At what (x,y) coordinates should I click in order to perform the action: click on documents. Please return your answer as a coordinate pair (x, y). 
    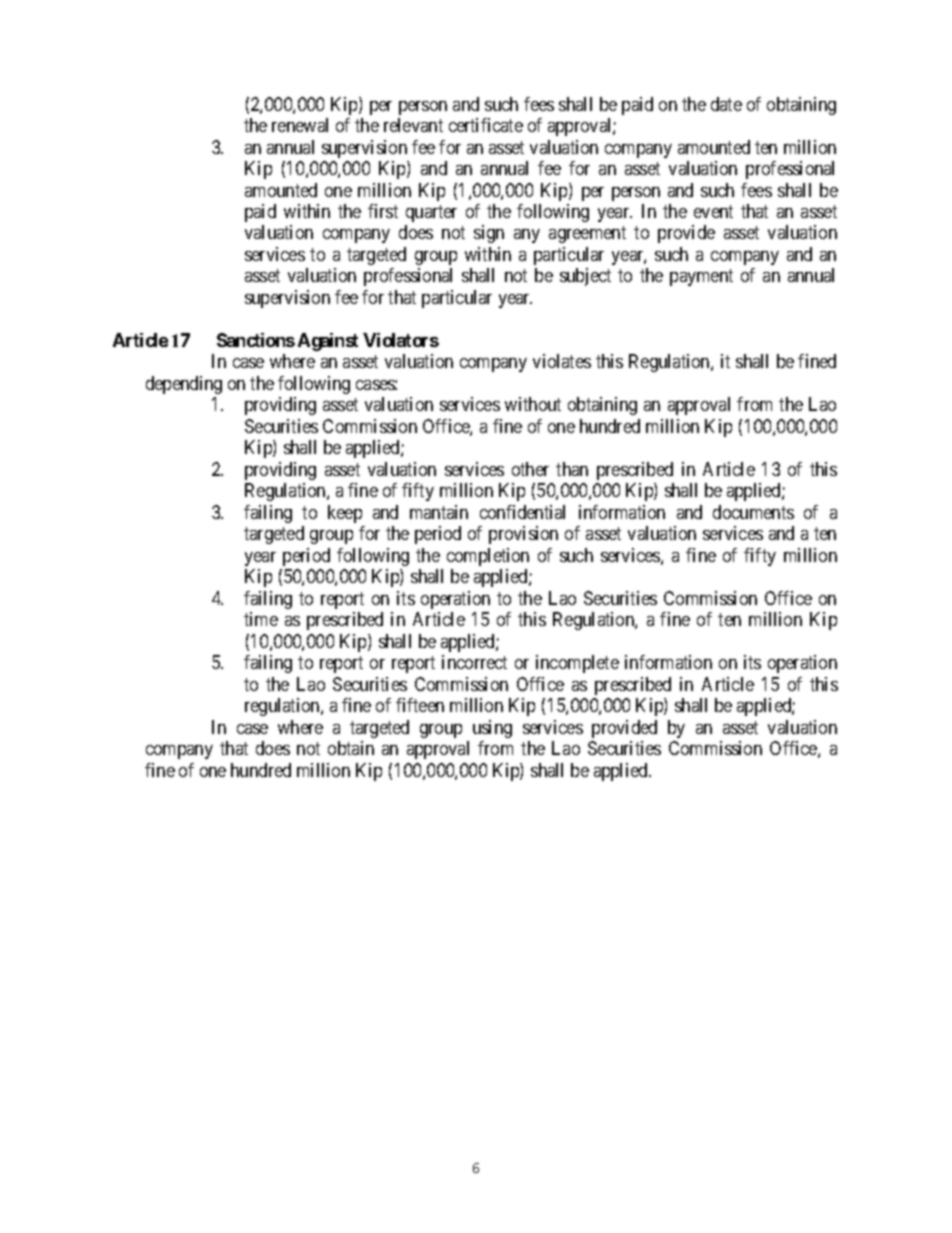
    Looking at the image, I should click on (753, 512).
